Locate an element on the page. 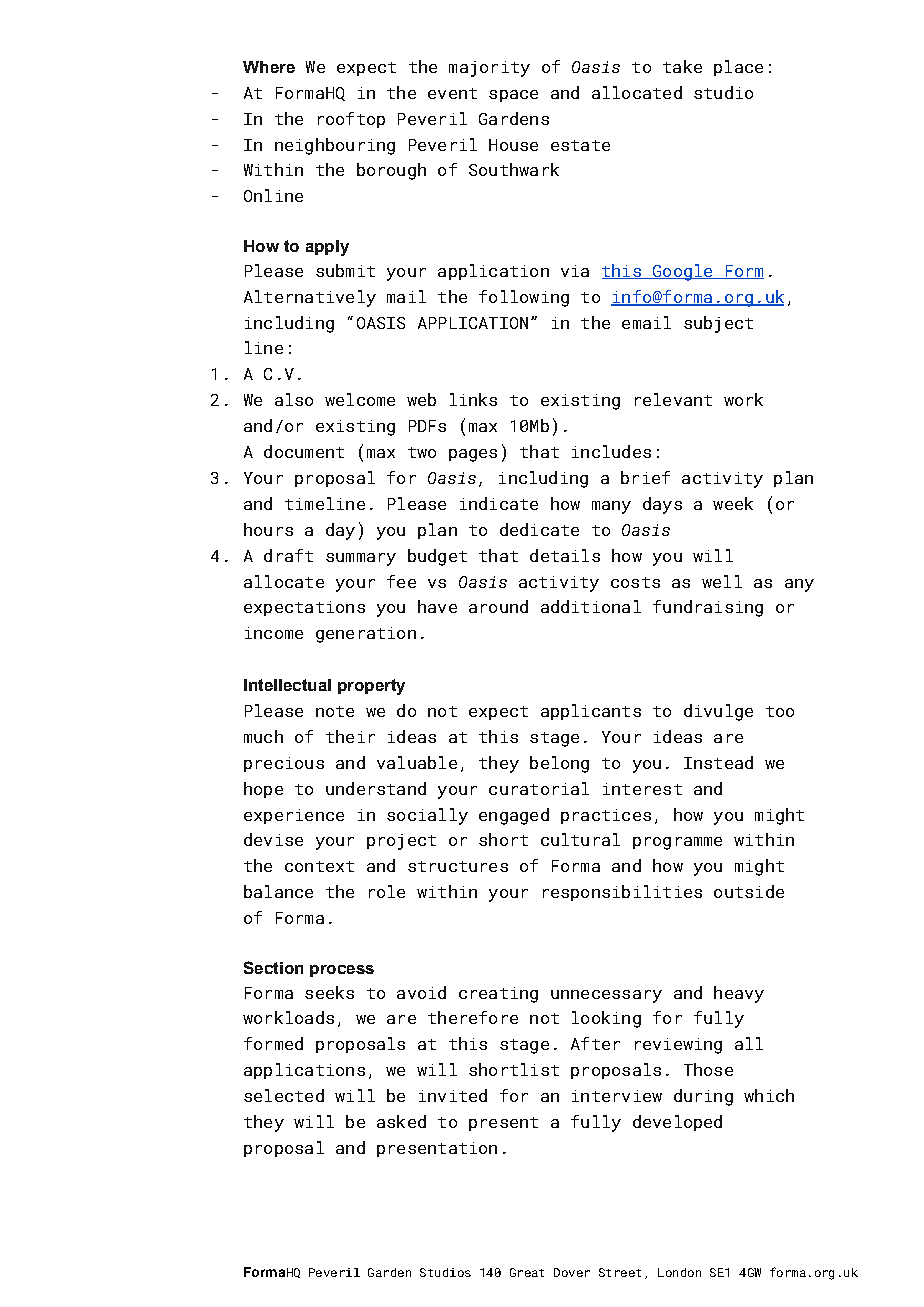 The width and height of the image is (924, 1307). divulge is located at coordinates (718, 712).
